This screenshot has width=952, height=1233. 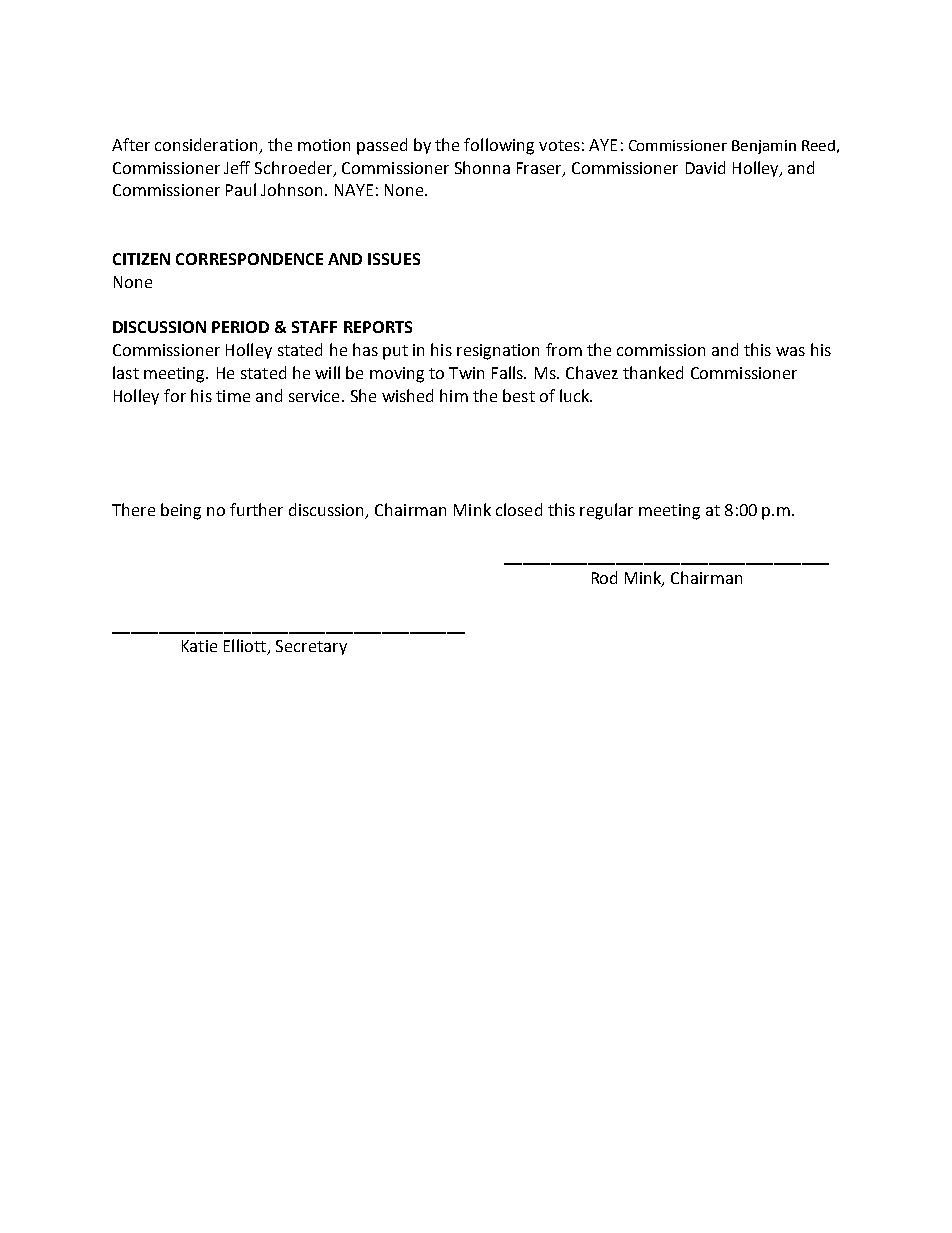 I want to click on him, so click(x=454, y=395).
